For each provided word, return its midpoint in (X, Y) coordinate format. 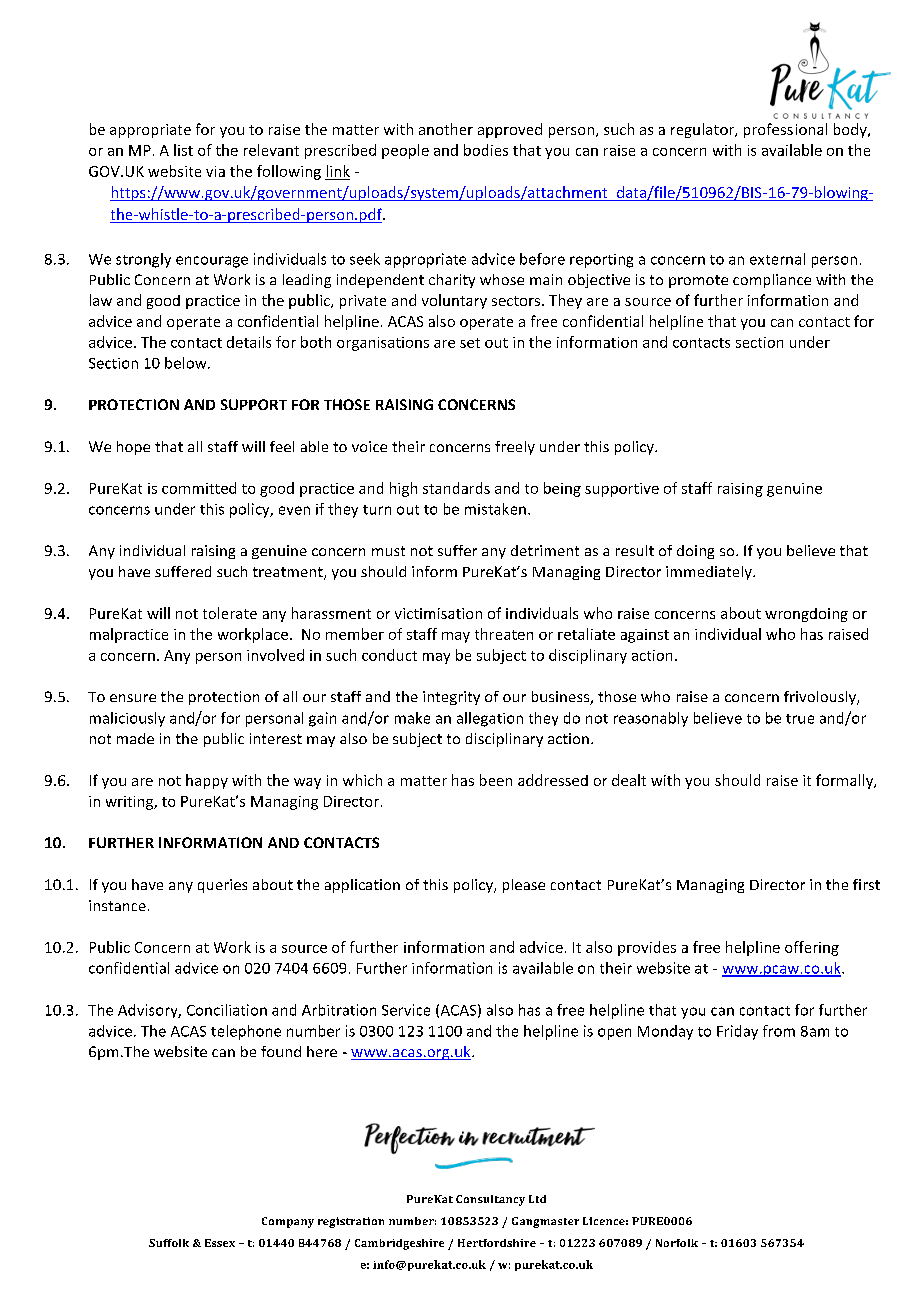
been (496, 780)
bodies (486, 150)
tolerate (230, 613)
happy (207, 781)
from (779, 1031)
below (187, 363)
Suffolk (169, 1243)
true (800, 719)
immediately (710, 573)
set (470, 343)
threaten (504, 634)
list (183, 150)
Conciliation (227, 1010)
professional (785, 130)
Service (406, 1010)
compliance (772, 281)
